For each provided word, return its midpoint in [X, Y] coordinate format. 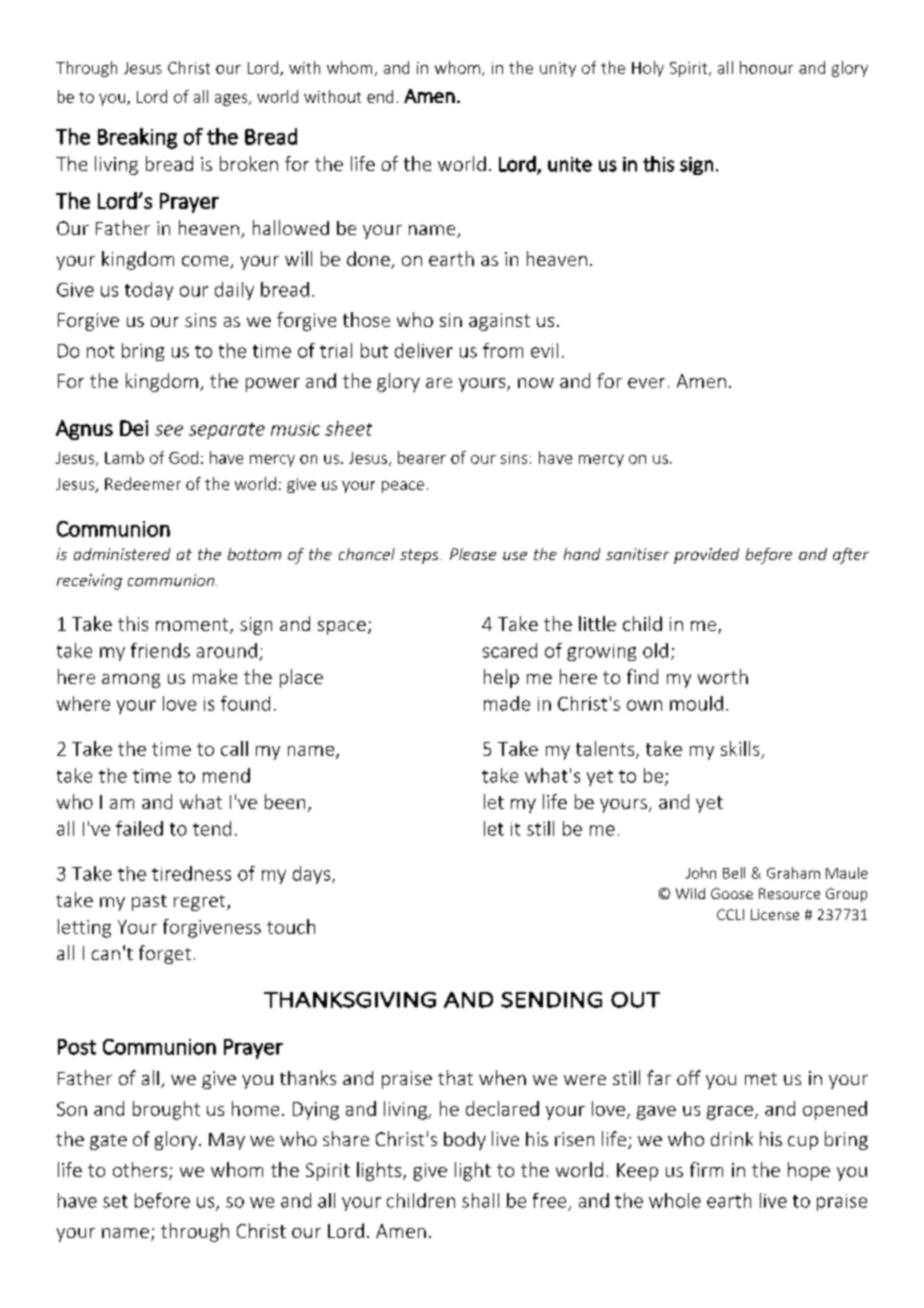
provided [706, 556]
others [141, 1171]
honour [766, 67]
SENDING [551, 1000]
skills [740, 748]
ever [646, 383]
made [507, 703]
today [149, 291]
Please [473, 554]
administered [122, 554]
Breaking [137, 138]
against [499, 322]
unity [558, 69]
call [234, 748]
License [775, 914]
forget [165, 954]
